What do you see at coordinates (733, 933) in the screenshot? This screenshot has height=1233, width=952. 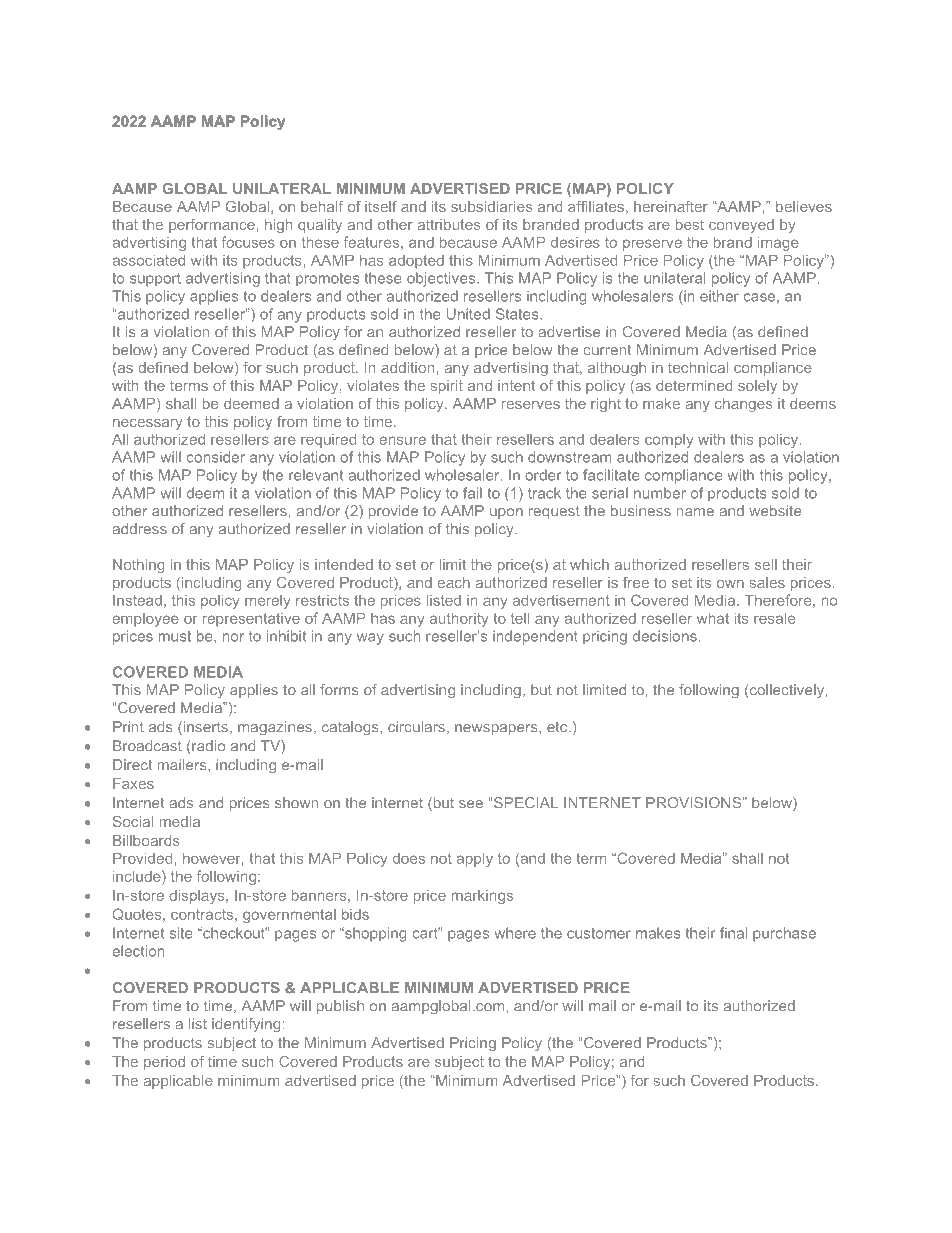 I see `final` at bounding box center [733, 933].
